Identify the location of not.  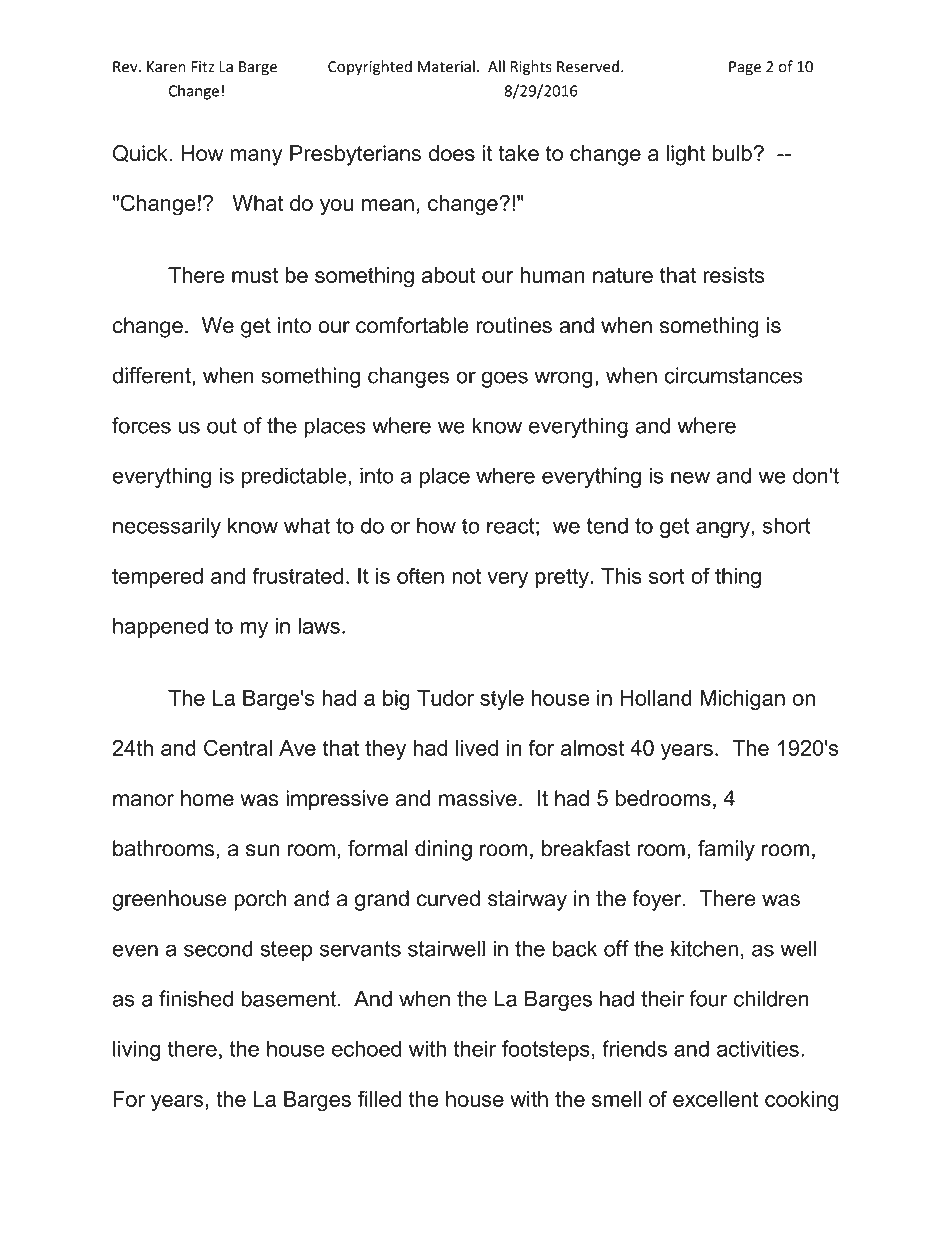
(466, 576).
